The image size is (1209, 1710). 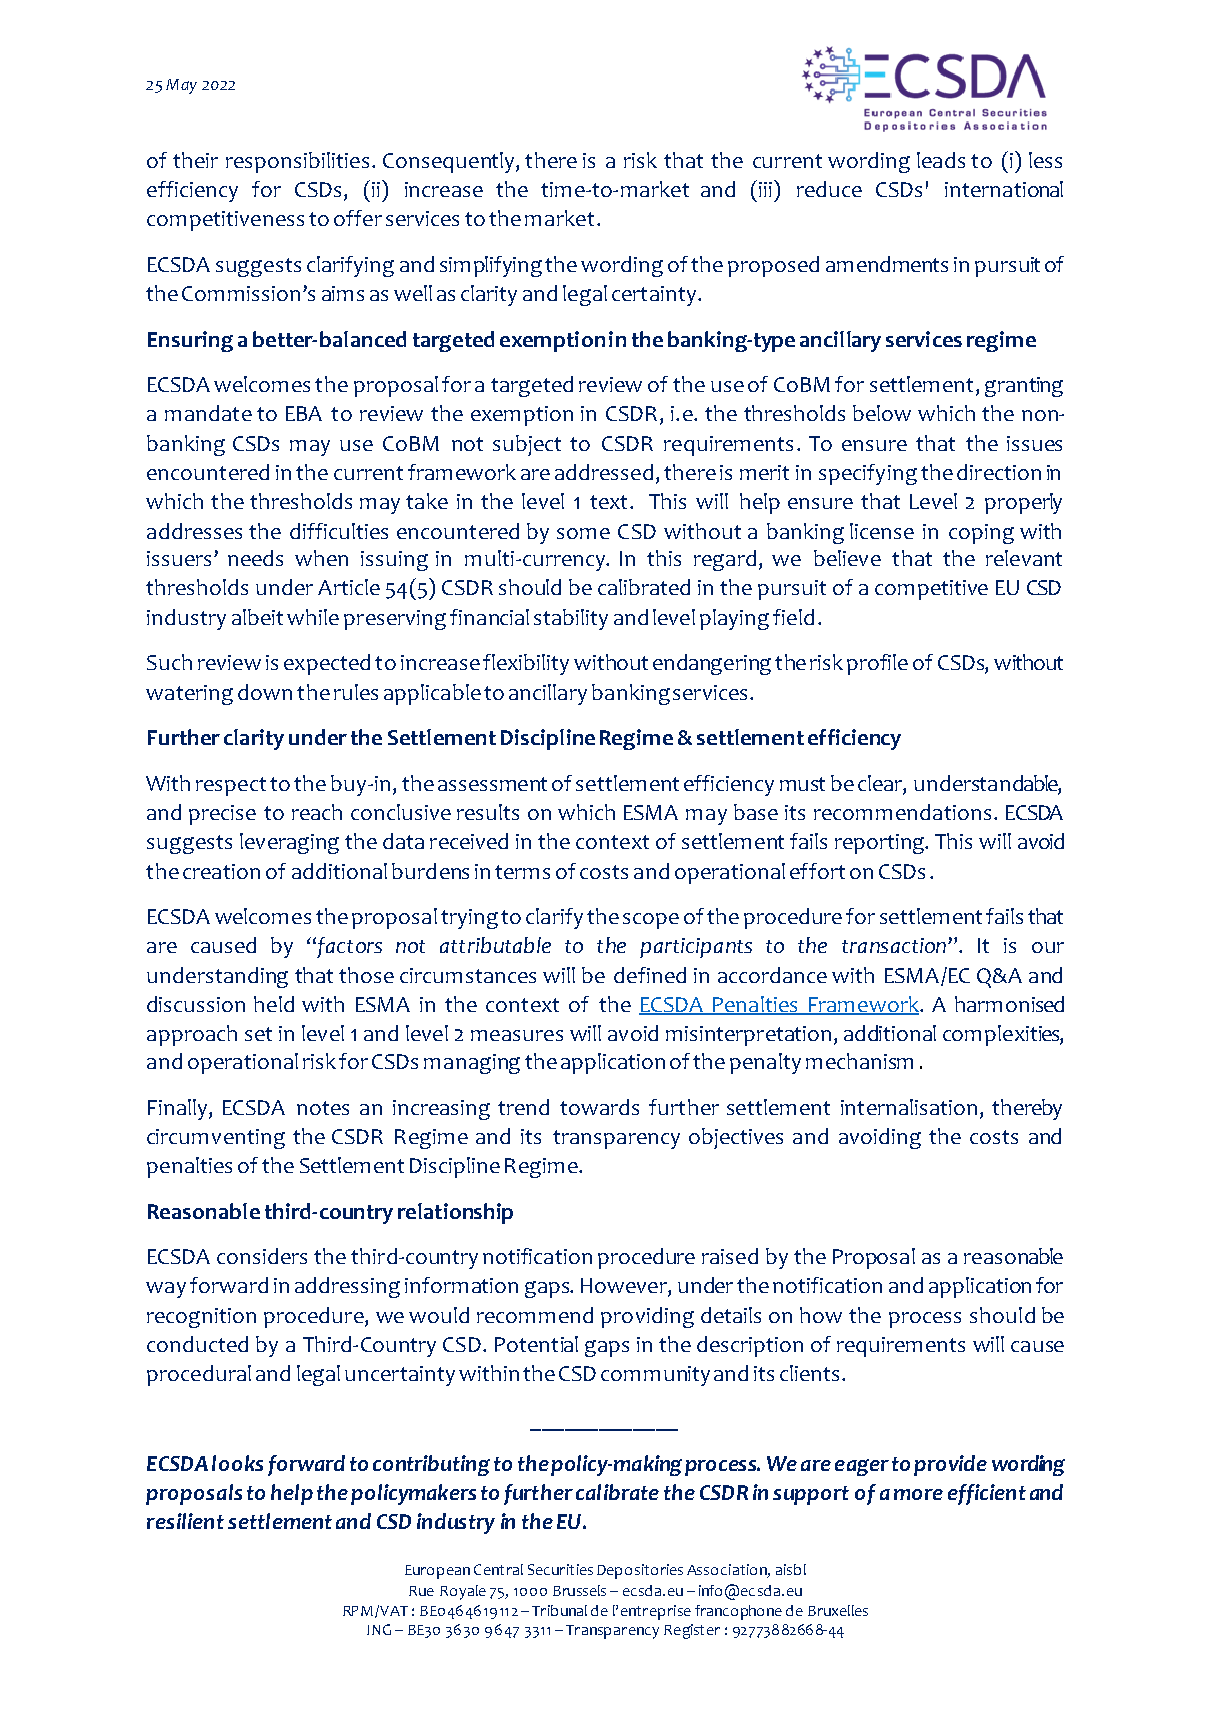 What do you see at coordinates (941, 160) in the page?
I see `leads` at bounding box center [941, 160].
